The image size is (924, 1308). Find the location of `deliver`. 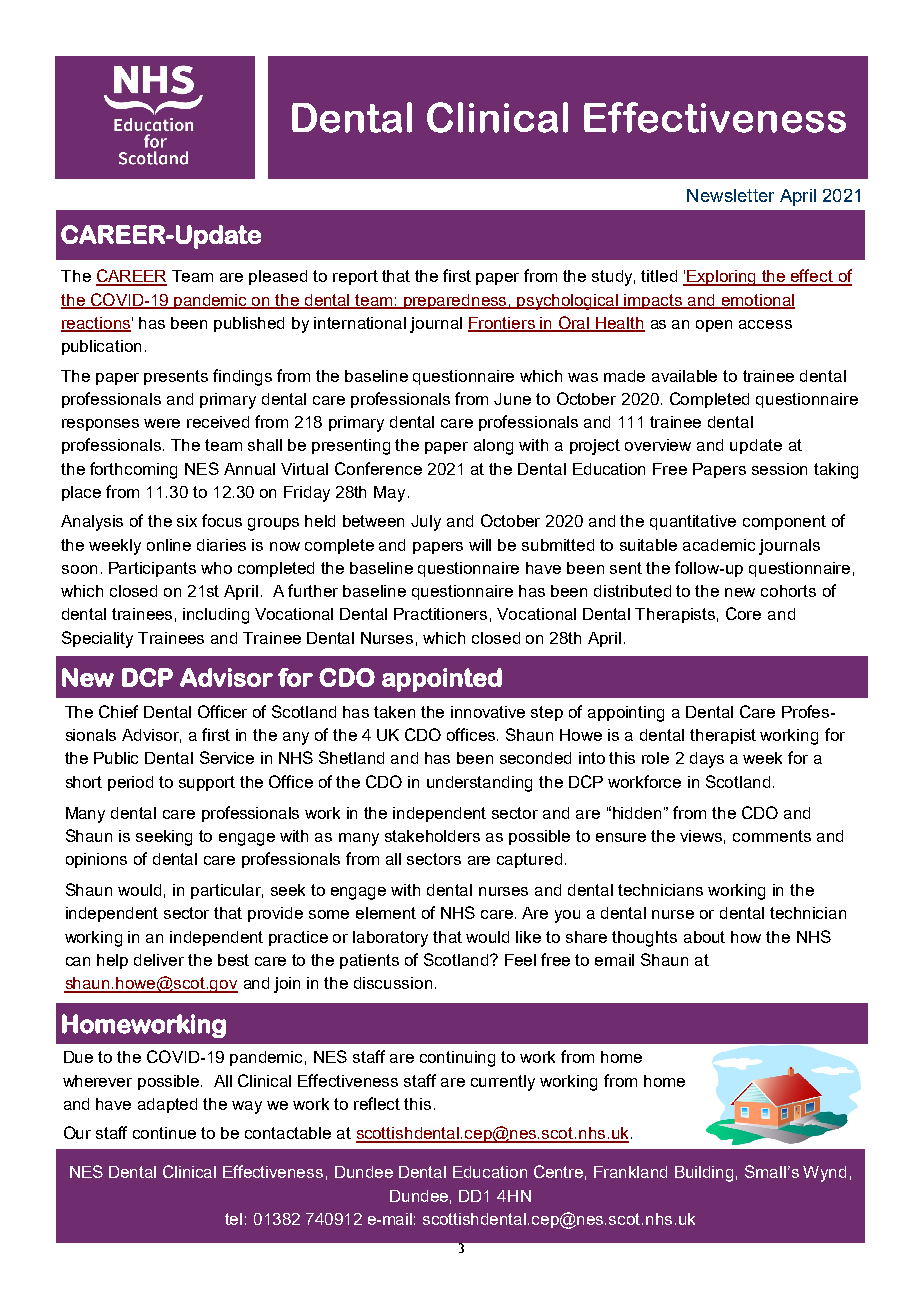

deliver is located at coordinates (159, 960).
